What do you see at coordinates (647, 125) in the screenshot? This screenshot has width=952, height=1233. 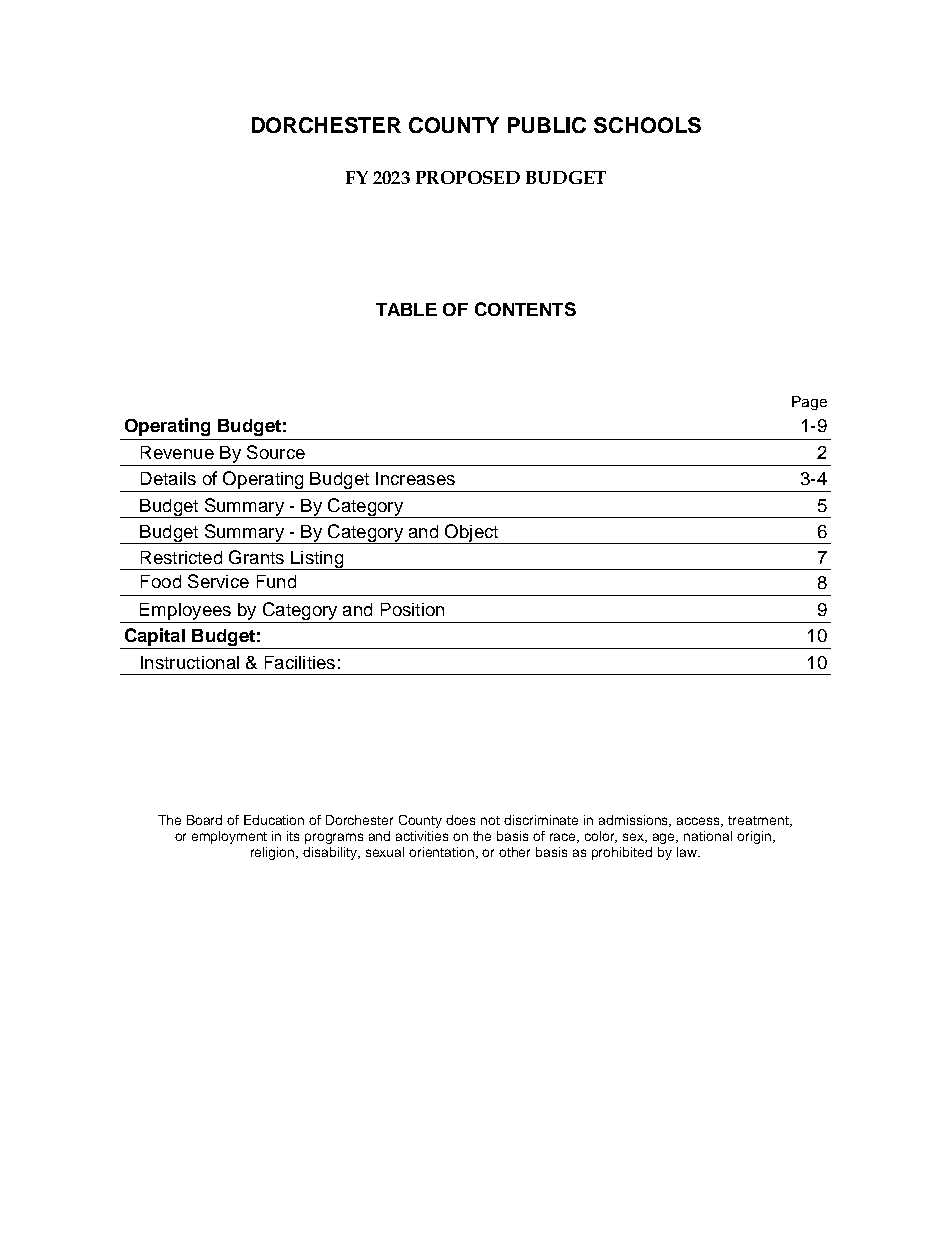 I see `SCHOOLS` at bounding box center [647, 125].
